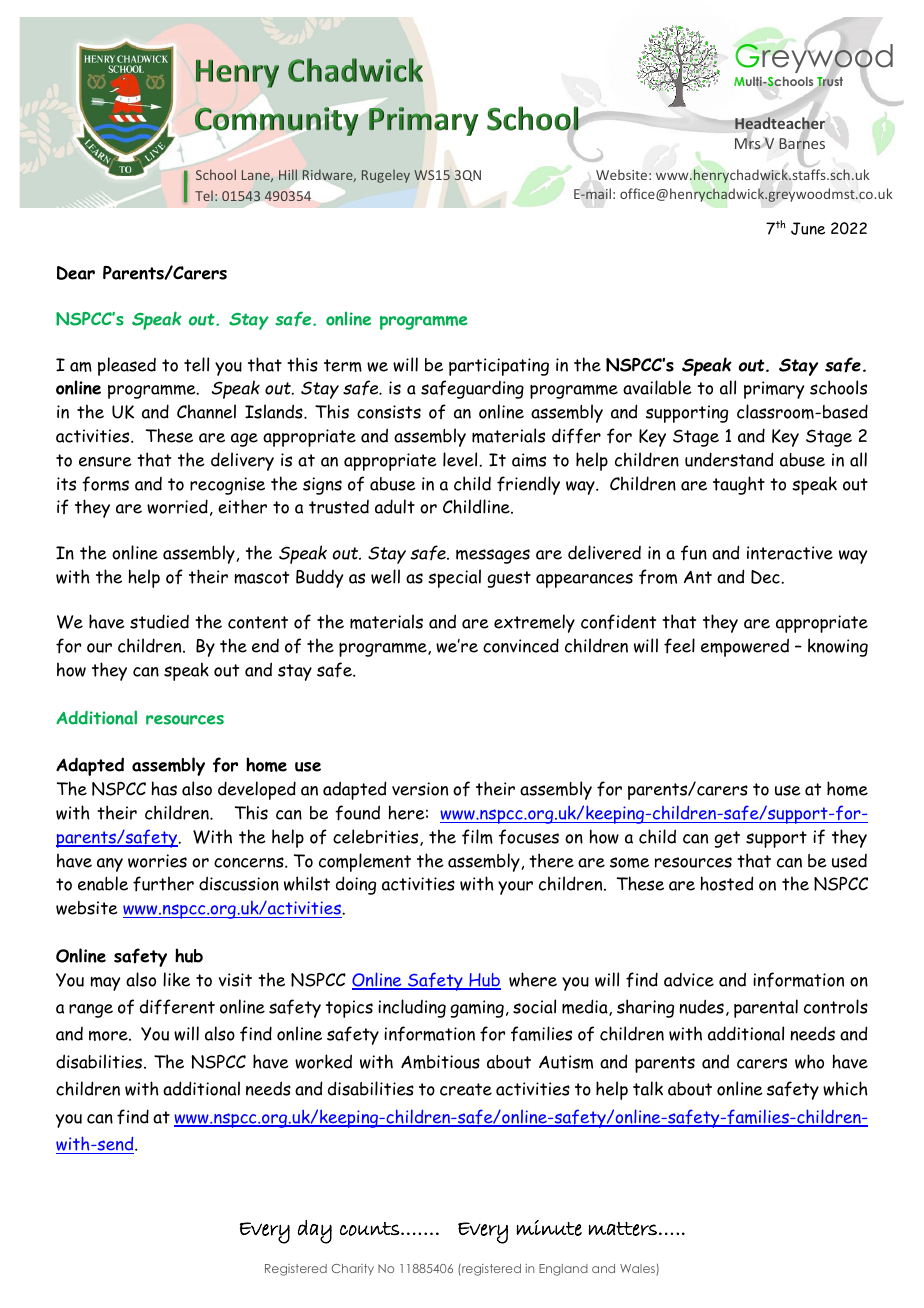 Image resolution: width=924 pixels, height=1308 pixels. What do you see at coordinates (521, 645) in the document?
I see `convinced` at bounding box center [521, 645].
